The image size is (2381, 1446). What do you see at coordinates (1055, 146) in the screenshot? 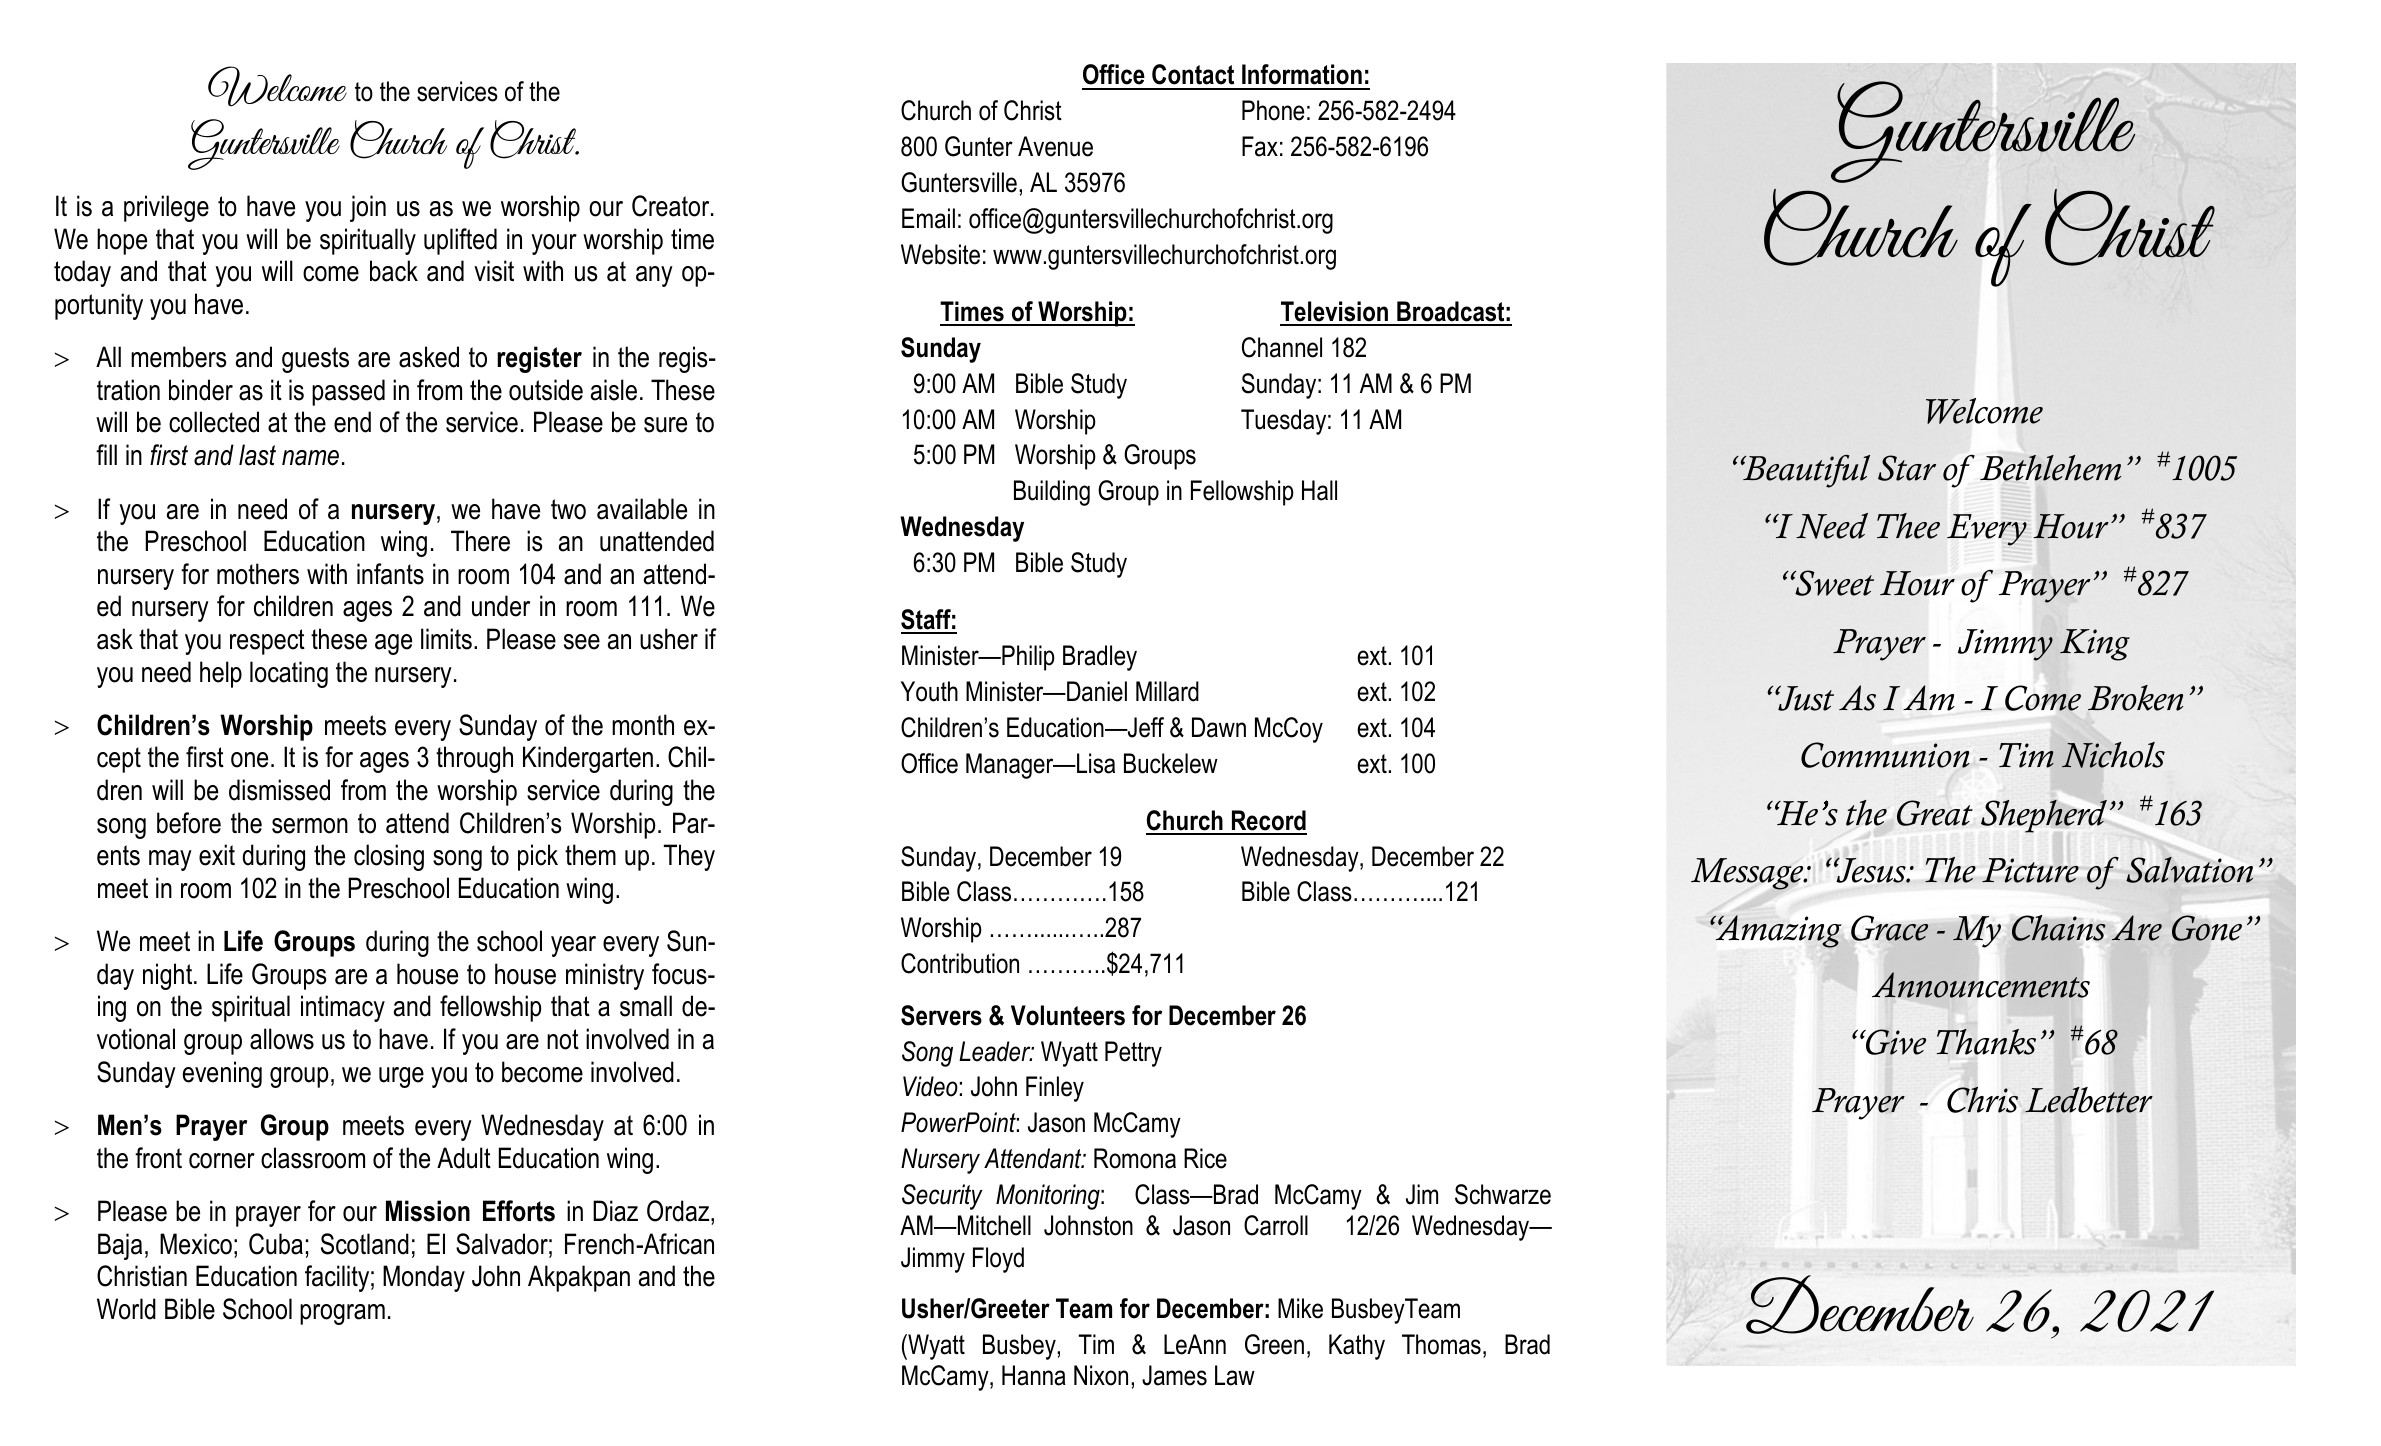
I see `Avenue` at bounding box center [1055, 146].
